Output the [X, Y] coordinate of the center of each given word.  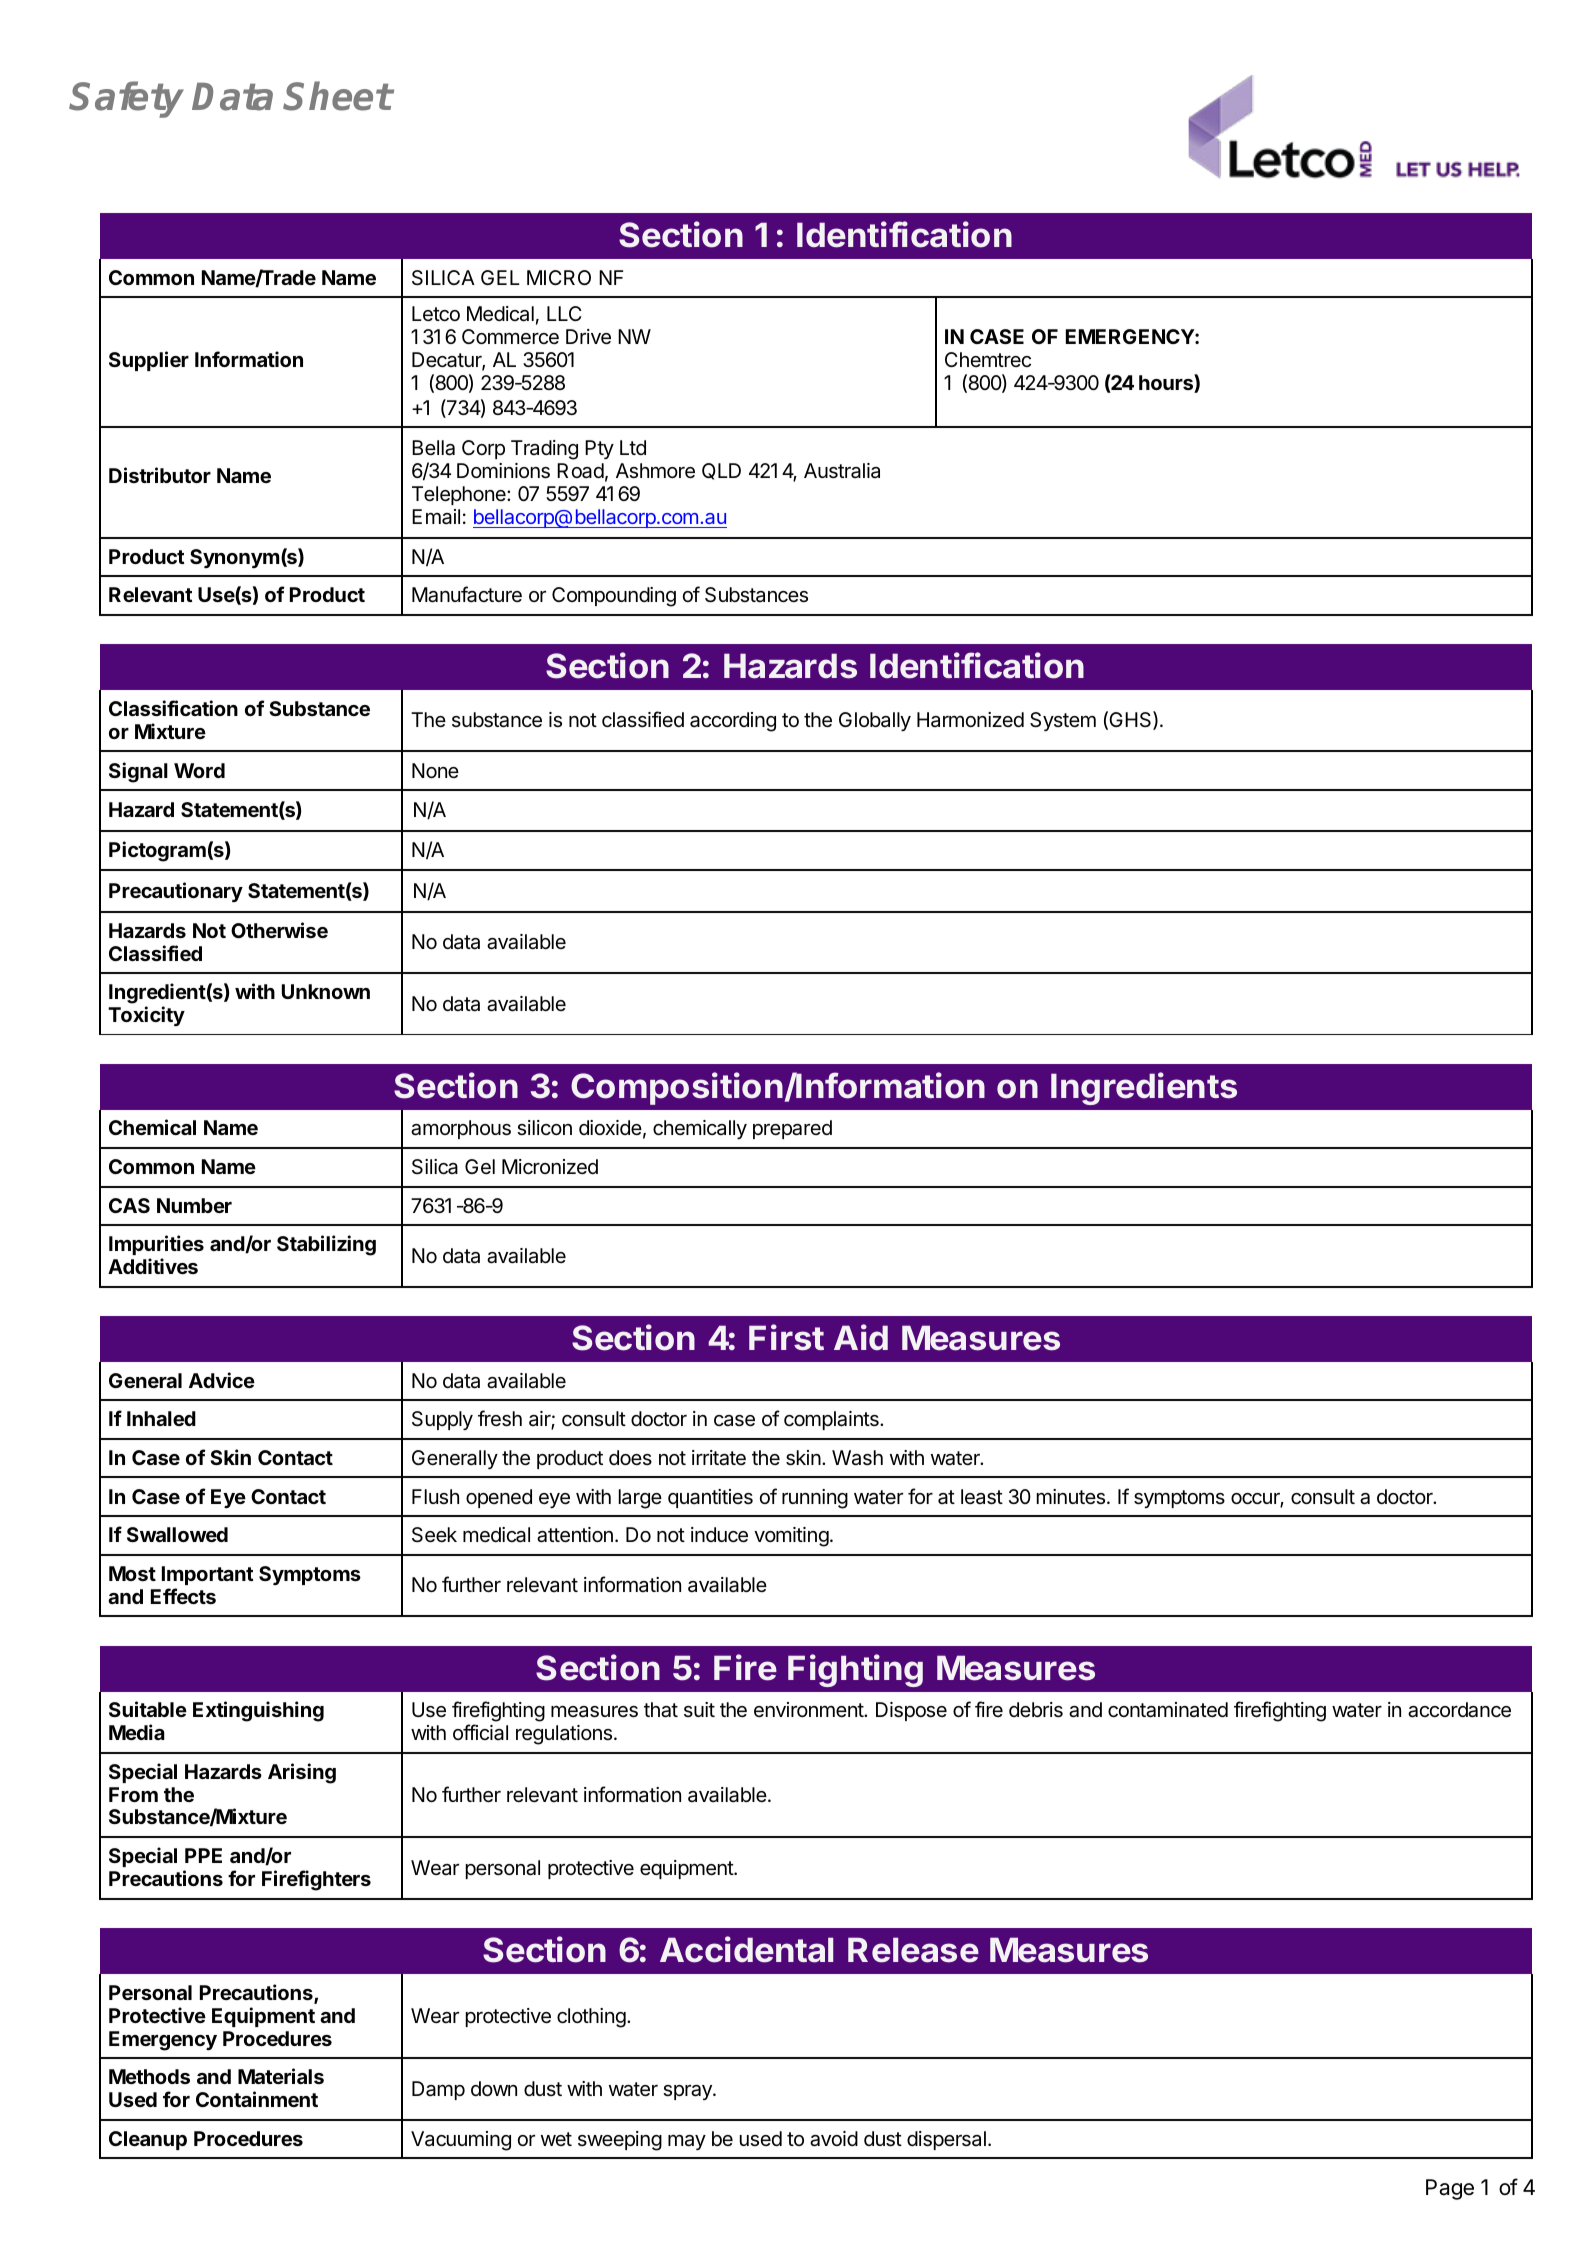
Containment [257, 2099]
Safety [127, 99]
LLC [564, 313]
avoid [834, 2139]
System [1063, 721]
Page [1450, 2189]
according [733, 722]
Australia [842, 471]
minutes [1071, 1497]
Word [199, 770]
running [815, 1499]
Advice [222, 1380]
